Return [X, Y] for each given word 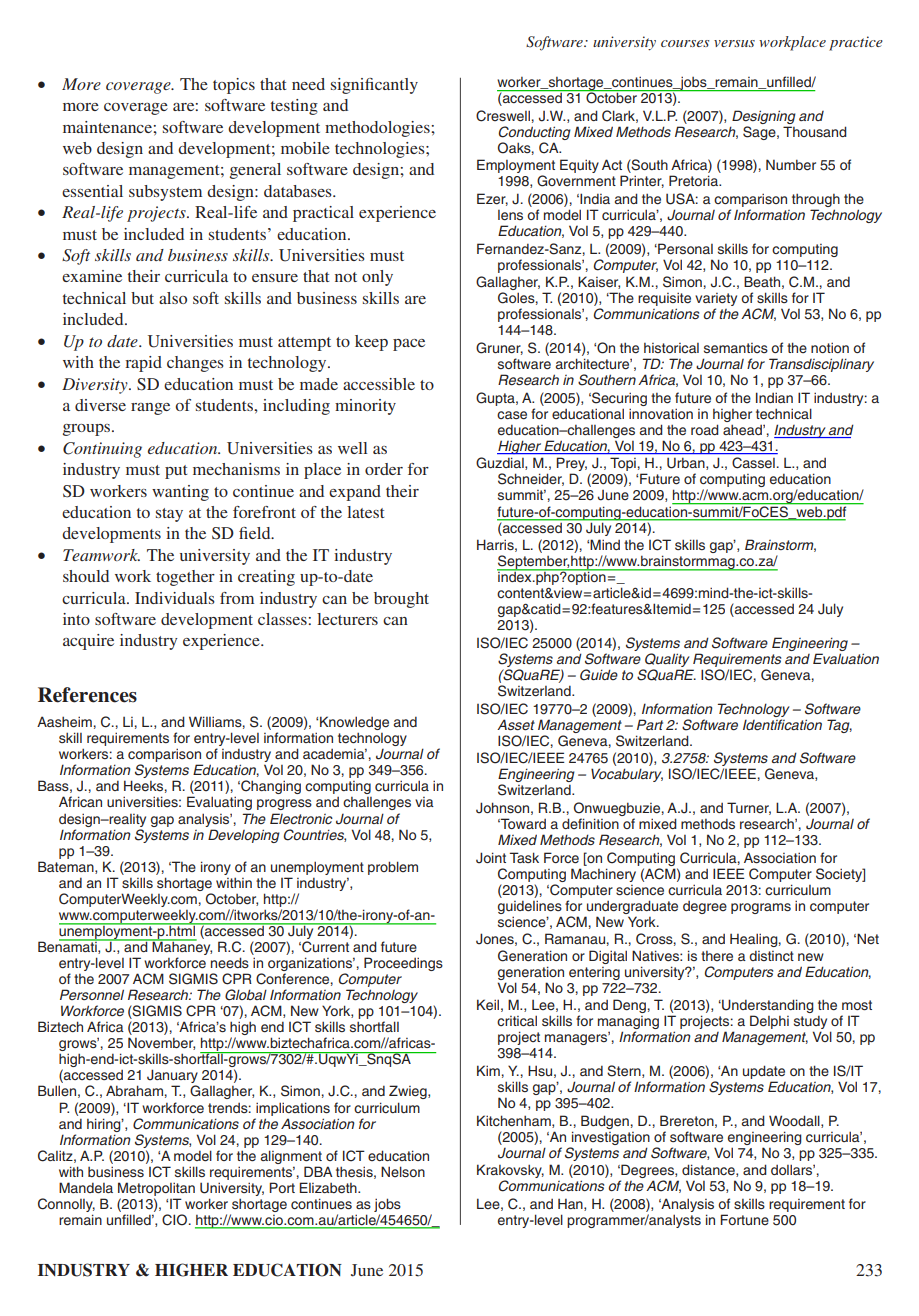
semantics [736, 348]
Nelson [403, 1171]
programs [761, 908]
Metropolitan [156, 1189]
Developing [244, 836]
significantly [374, 86]
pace [409, 345]
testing [294, 107]
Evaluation [846, 658]
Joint [491, 858]
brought [401, 600]
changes [195, 364]
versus [734, 43]
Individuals [175, 598]
